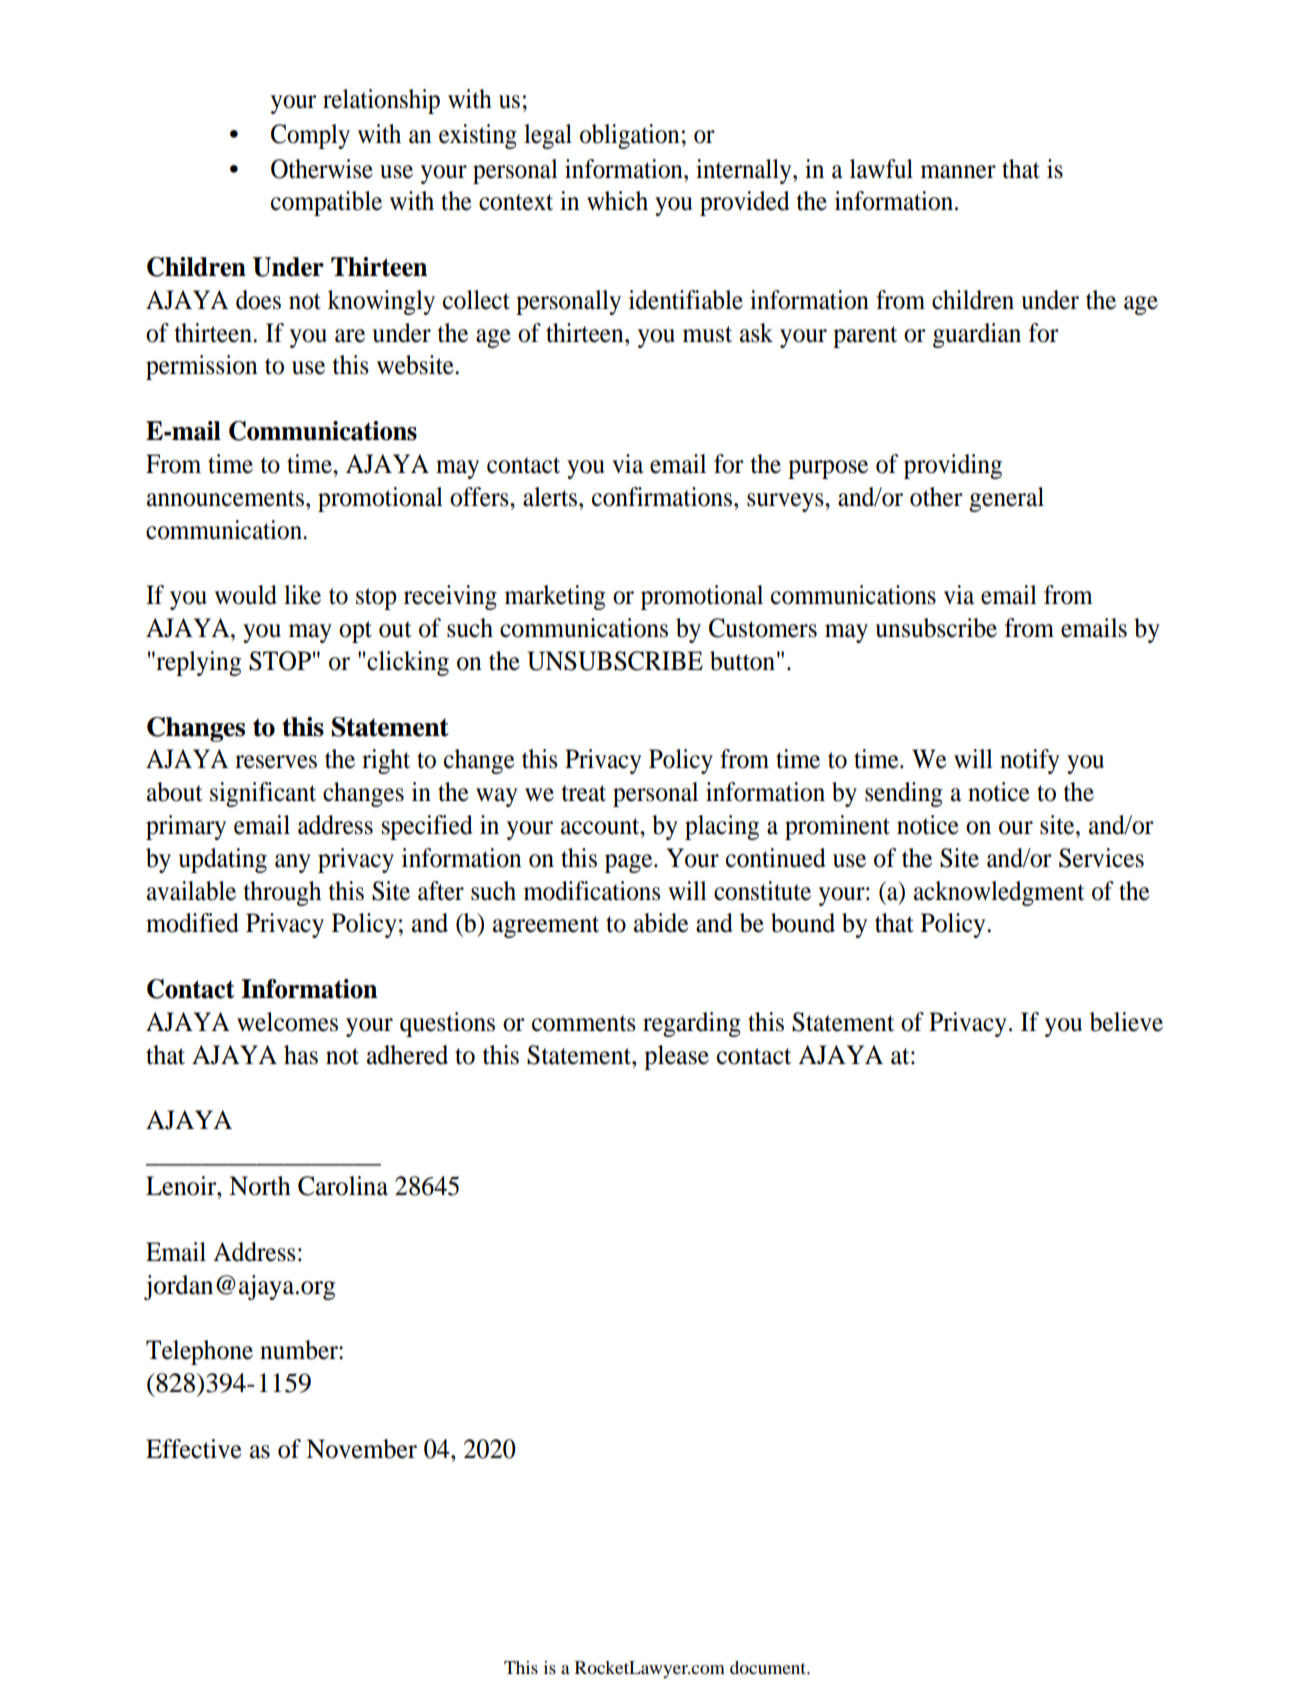 This screenshot has width=1315, height=1702. Describe the element at coordinates (1126, 1022) in the screenshot. I see `believe` at that location.
